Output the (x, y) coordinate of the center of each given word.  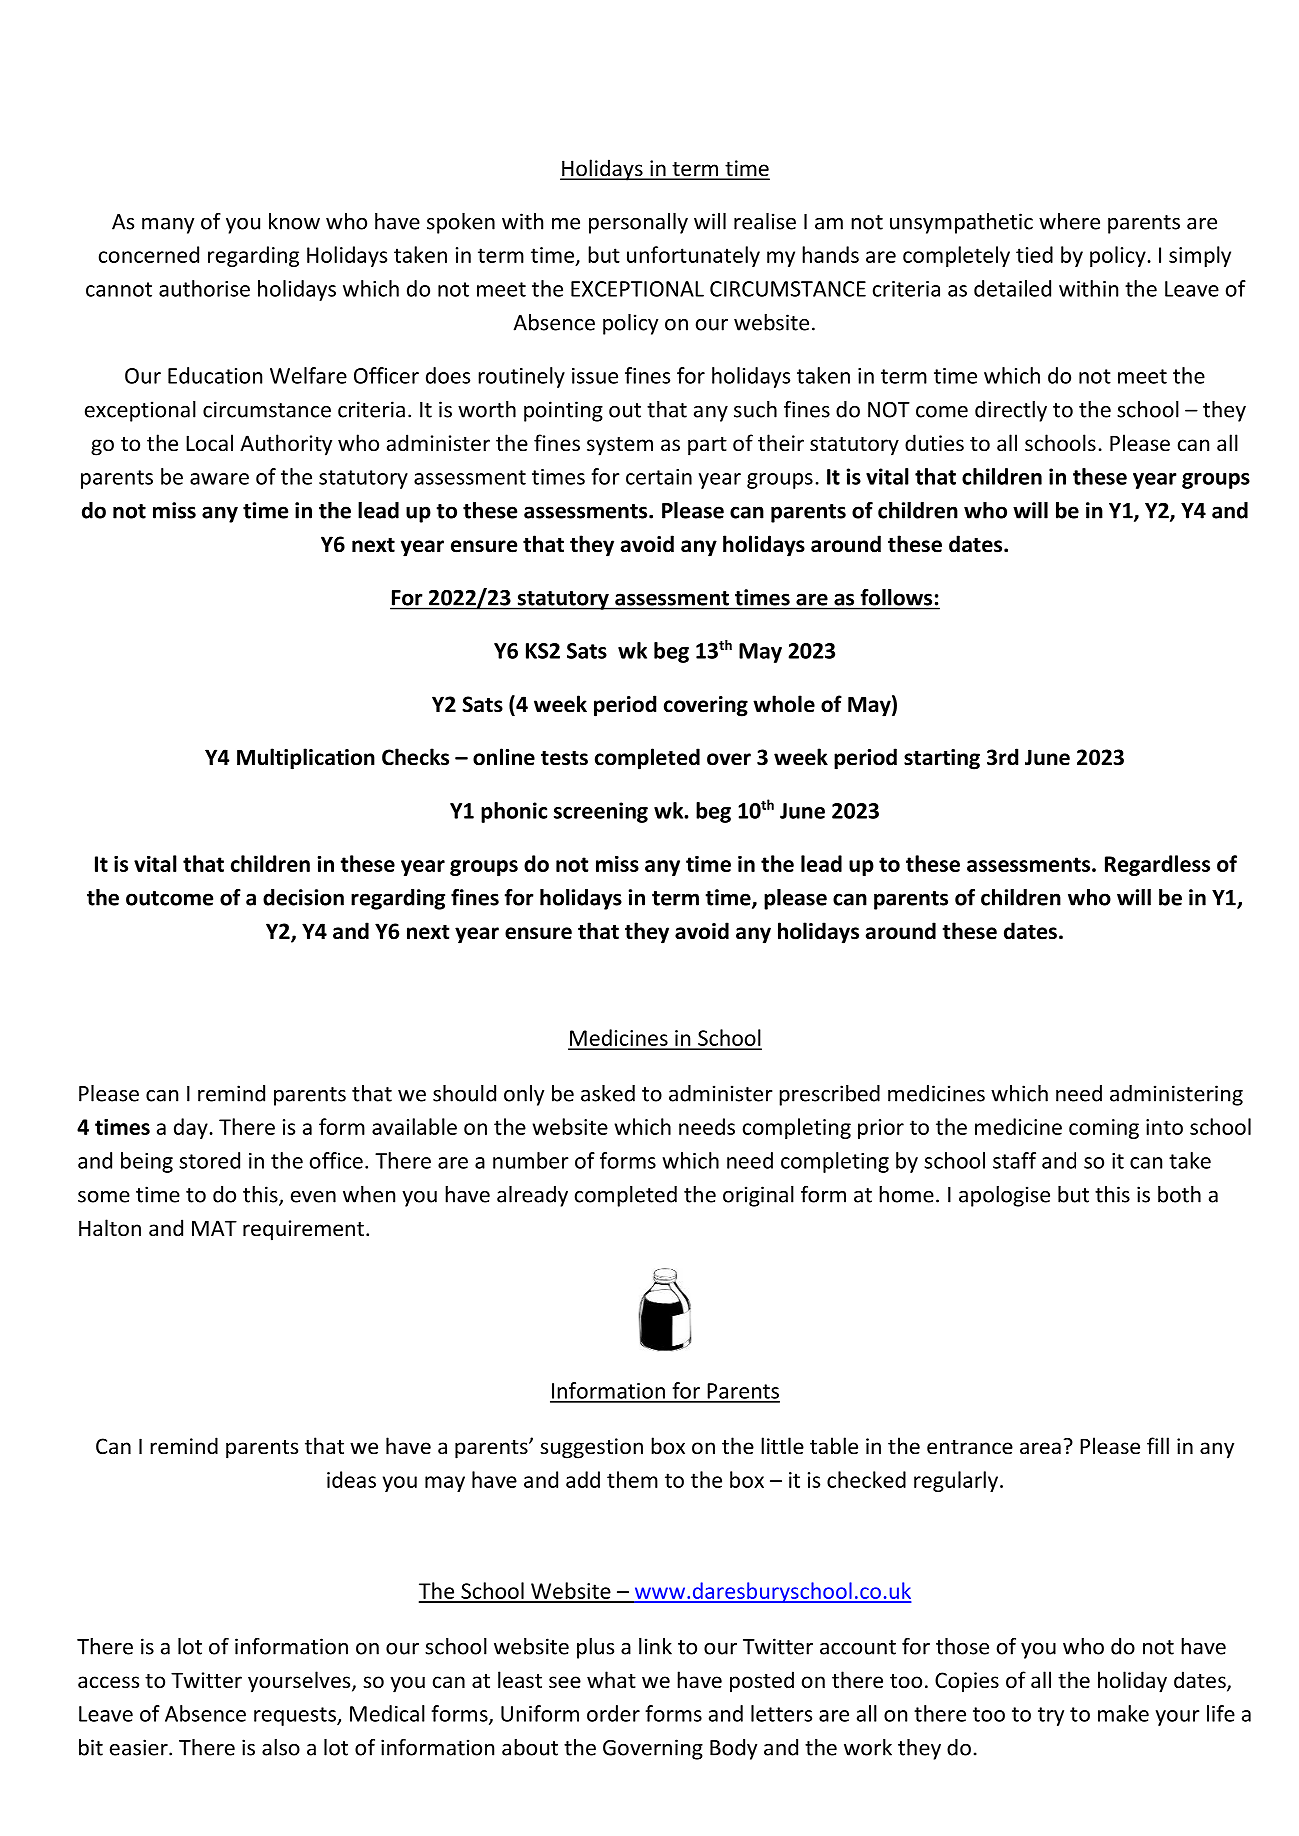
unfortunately (693, 256)
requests (296, 1716)
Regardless (1157, 865)
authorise (204, 288)
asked (608, 1093)
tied (1034, 254)
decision (303, 897)
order (613, 1713)
